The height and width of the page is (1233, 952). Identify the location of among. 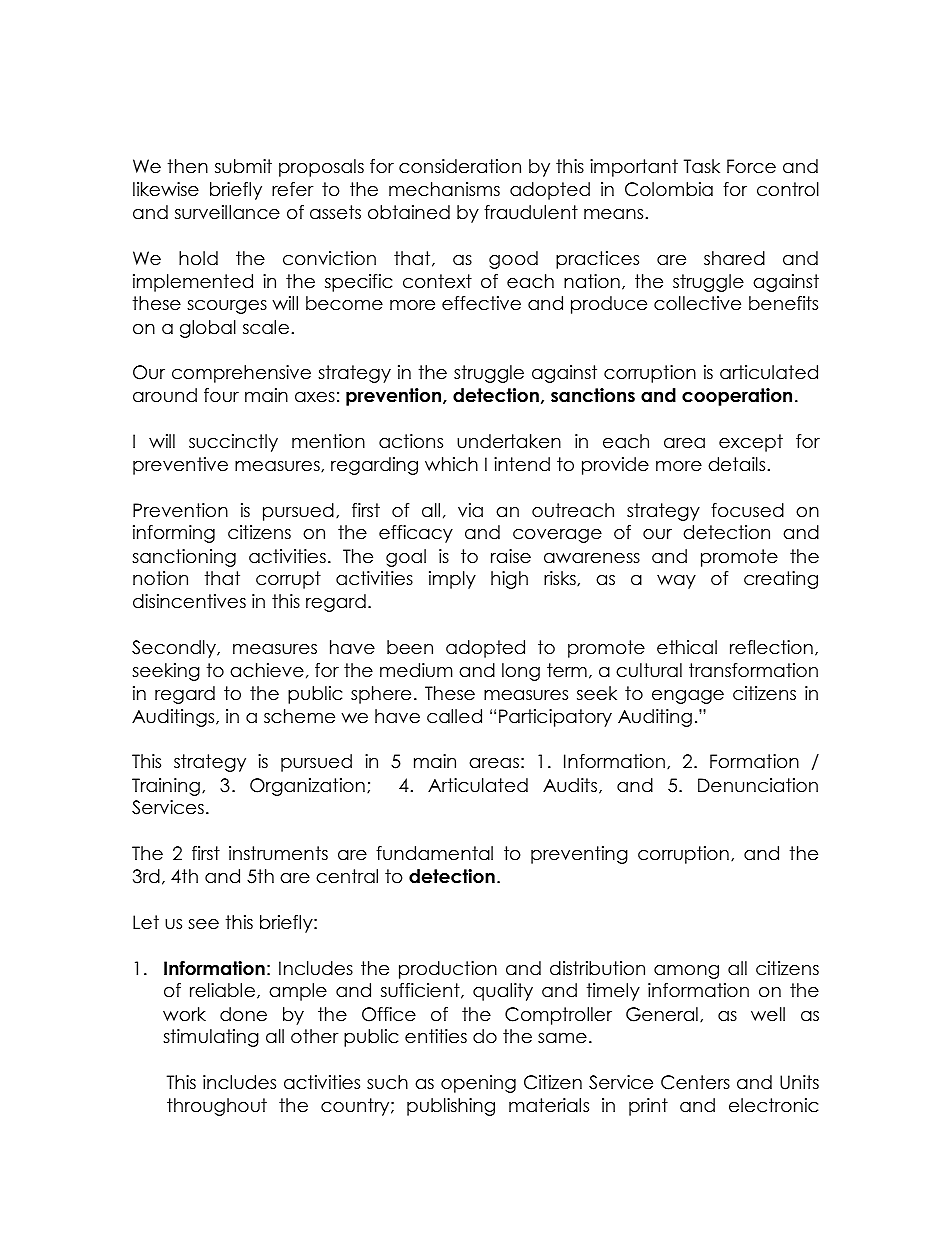
(686, 972).
